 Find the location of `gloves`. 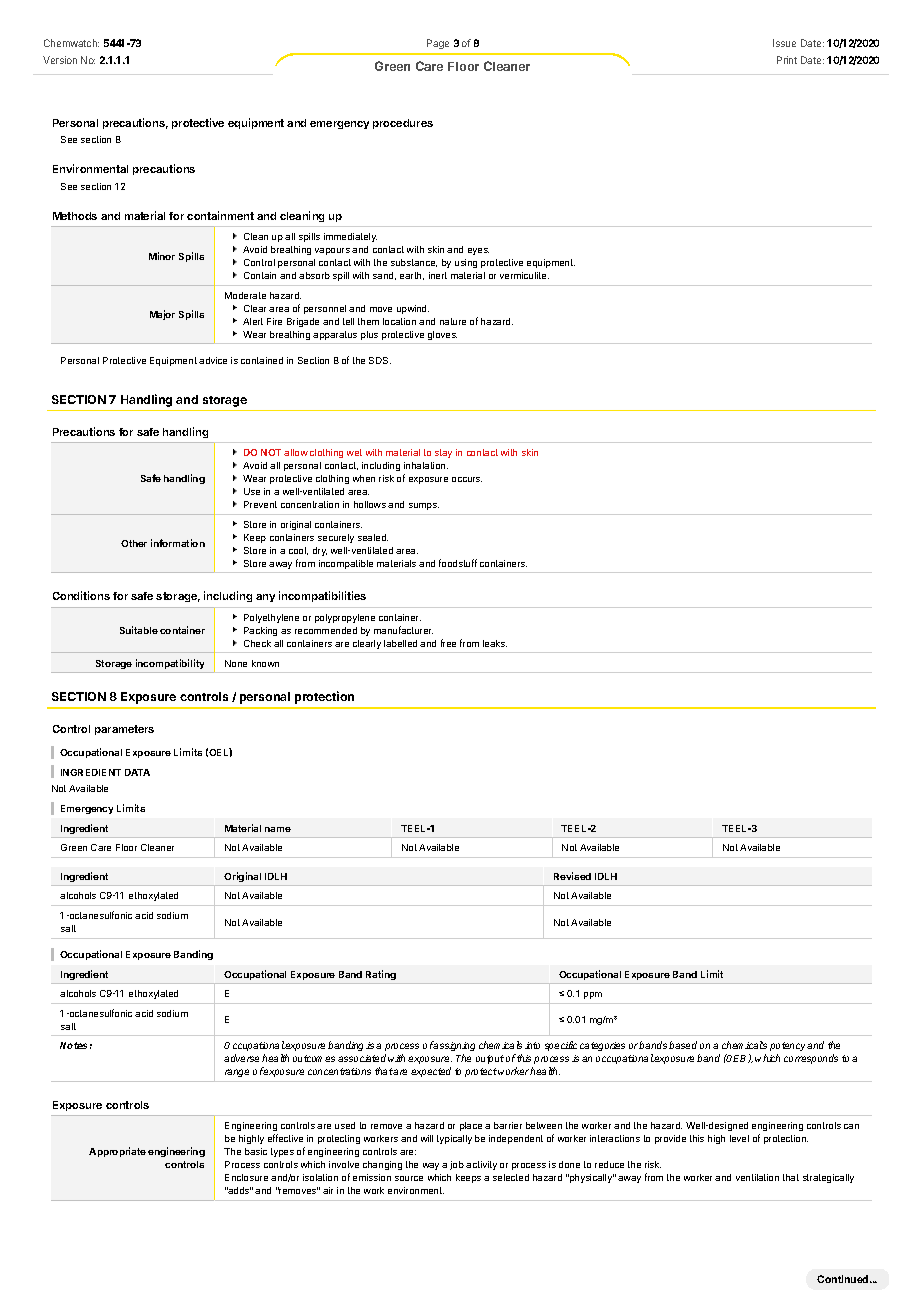

gloves is located at coordinates (442, 335).
